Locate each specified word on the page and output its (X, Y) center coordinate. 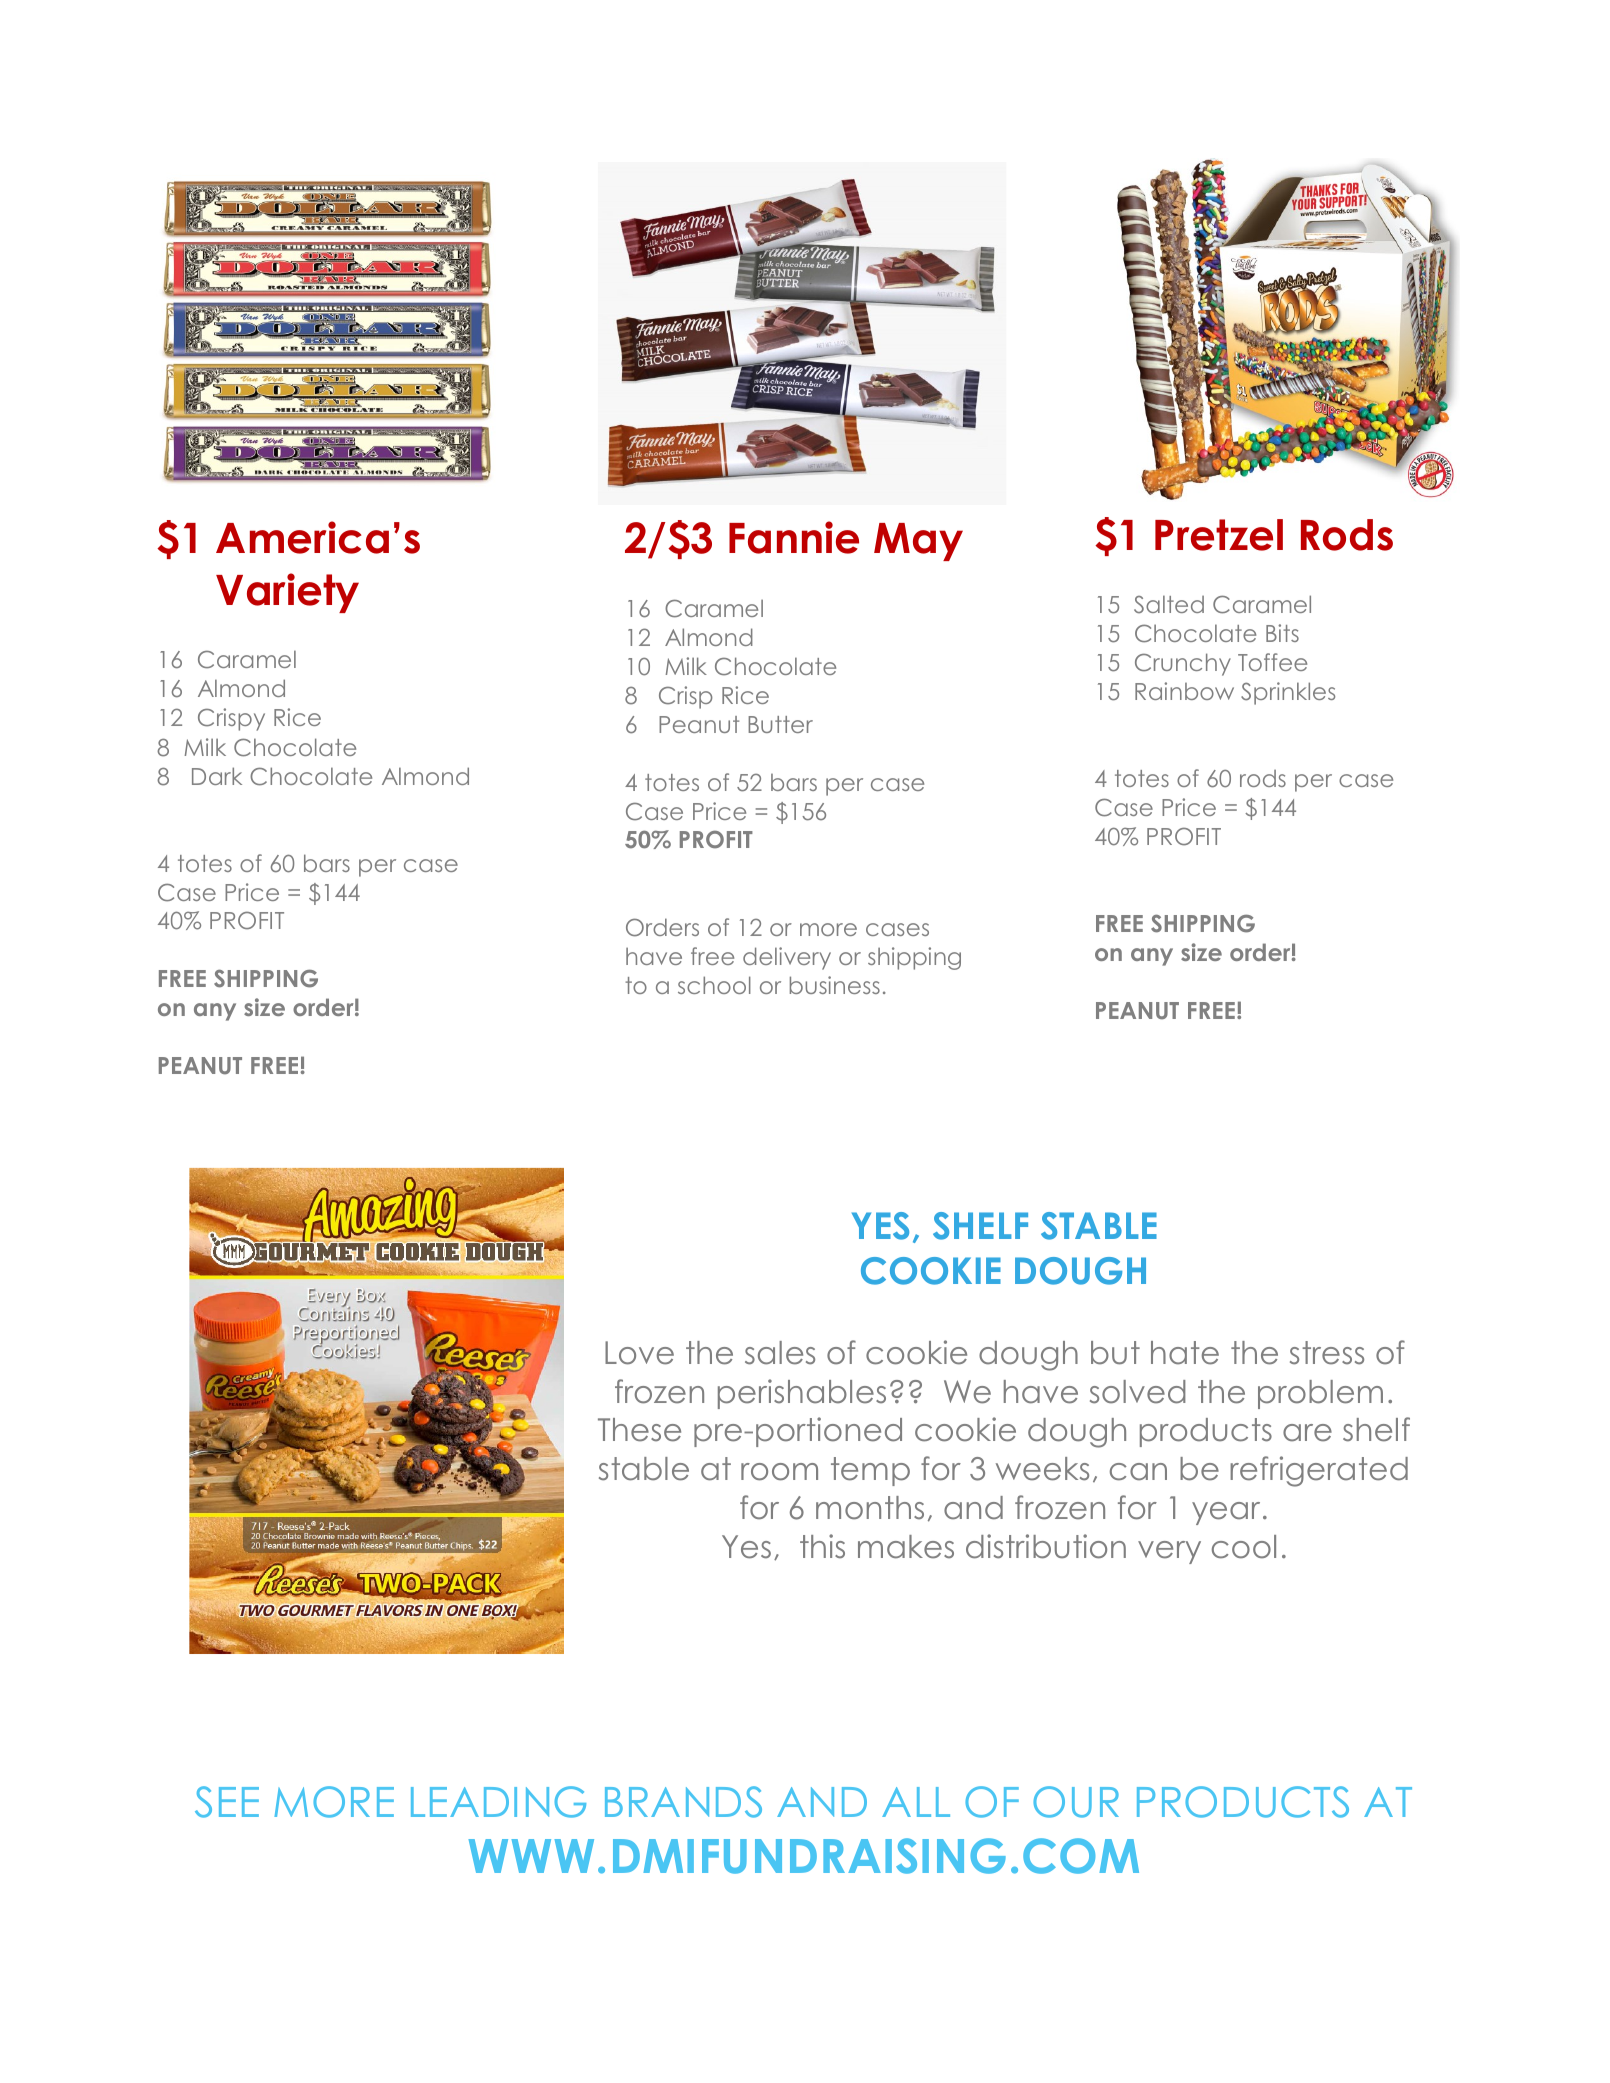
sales (780, 1353)
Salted (1169, 604)
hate (1185, 1353)
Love (639, 1353)
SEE (227, 1802)
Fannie (794, 537)
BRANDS (683, 1802)
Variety (287, 593)
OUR (1076, 1802)
